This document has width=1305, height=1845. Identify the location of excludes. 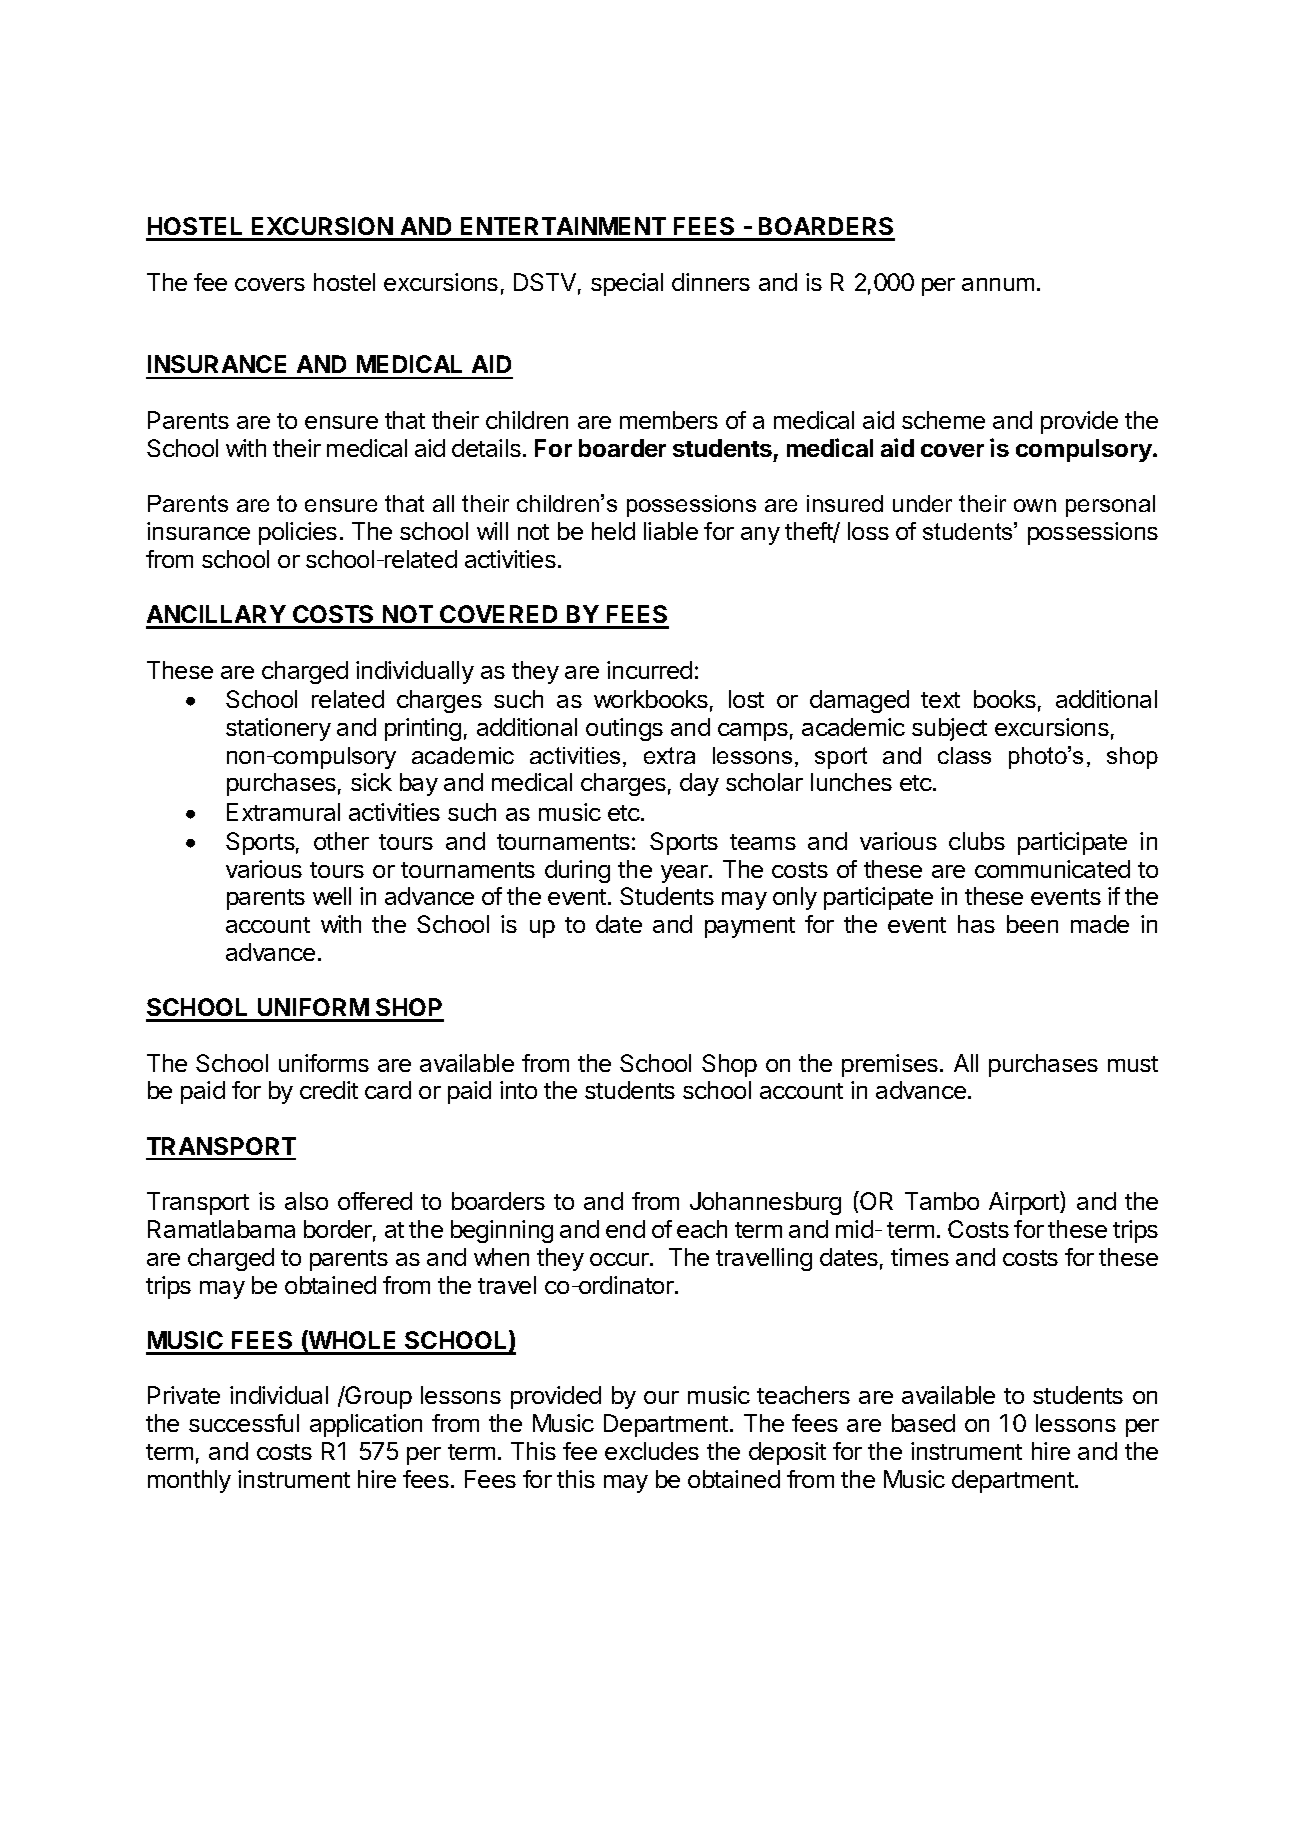
(652, 1451).
